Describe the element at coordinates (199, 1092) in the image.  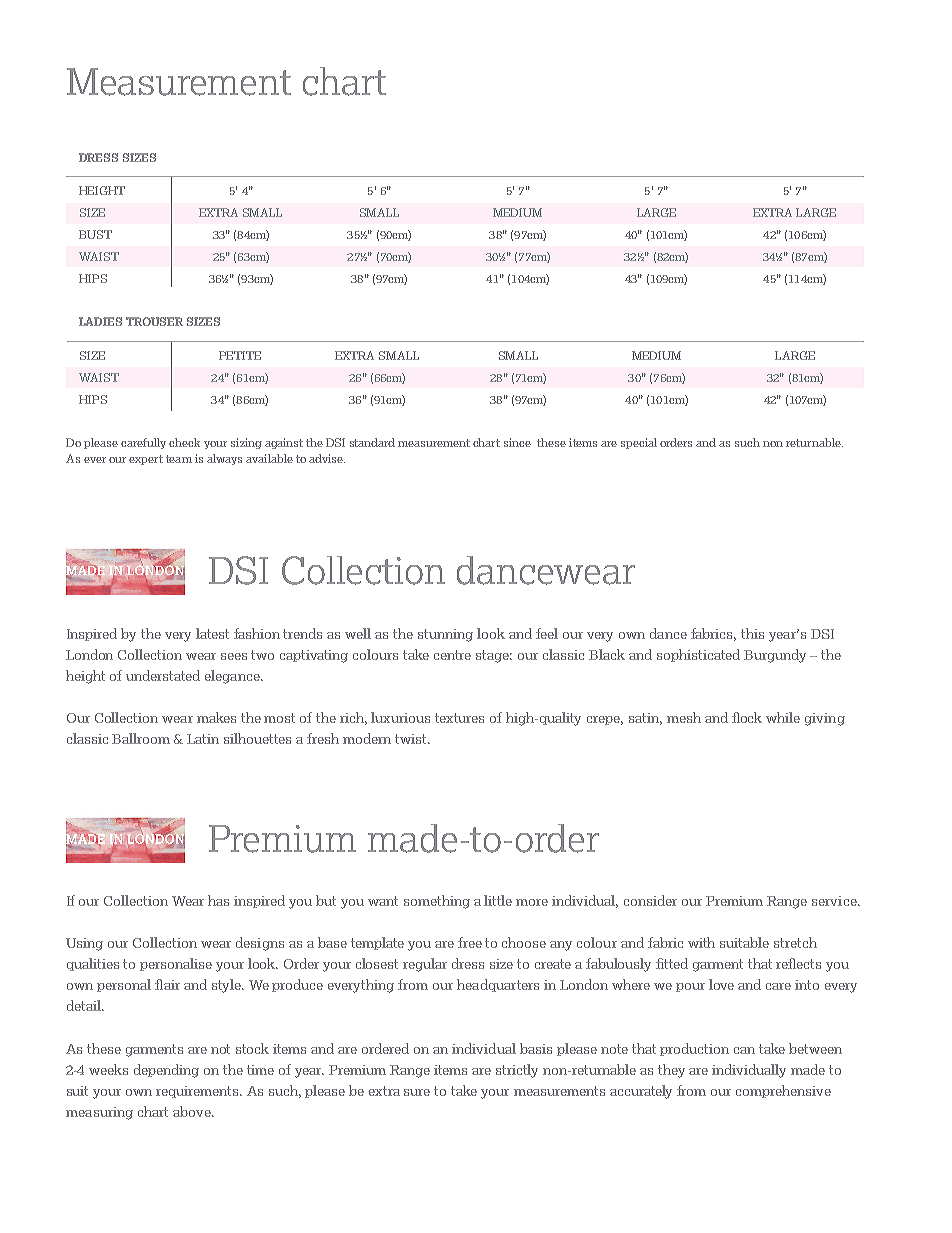
I see `requirements` at that location.
